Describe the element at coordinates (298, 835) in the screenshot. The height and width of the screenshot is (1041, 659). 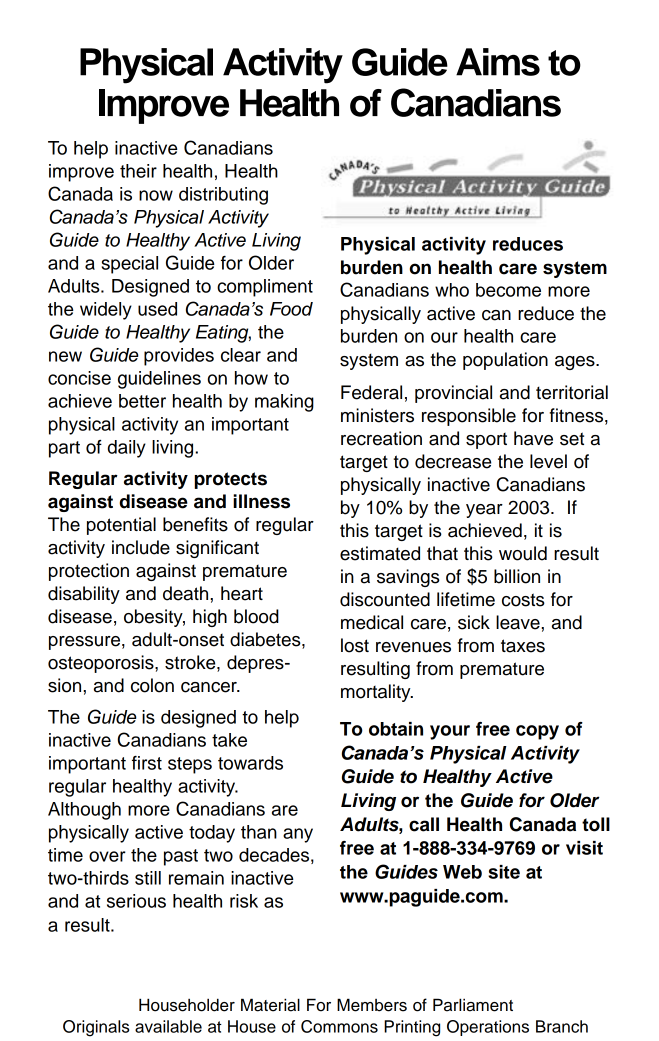
I see `any` at that location.
